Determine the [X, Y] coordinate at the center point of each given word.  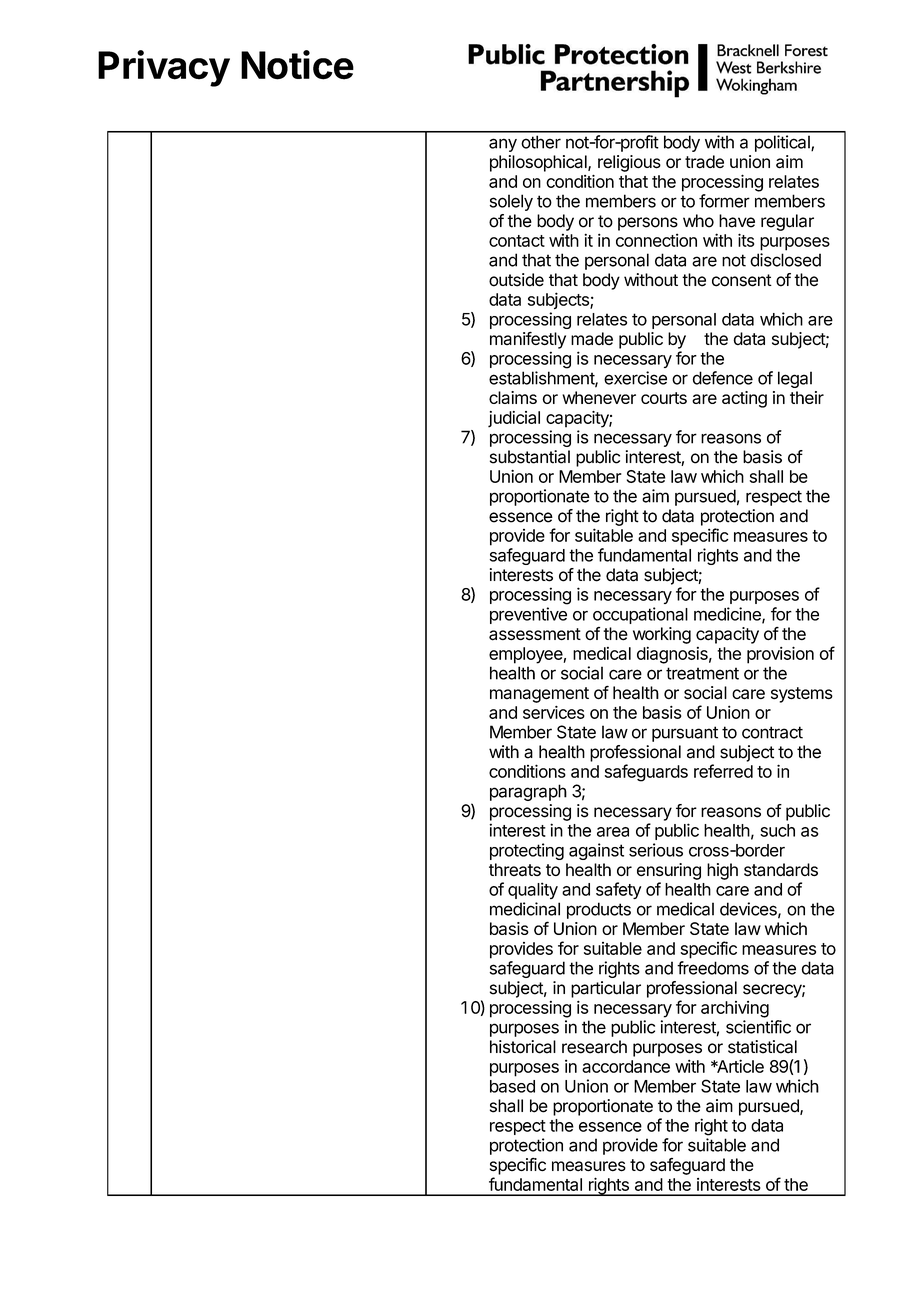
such [777, 830]
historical [523, 1047]
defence [723, 378]
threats [515, 870]
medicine [728, 615]
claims [513, 397]
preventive [528, 615]
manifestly [528, 340]
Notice [297, 65]
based [512, 1086]
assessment [535, 634]
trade [704, 162]
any [503, 145]
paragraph [528, 792]
